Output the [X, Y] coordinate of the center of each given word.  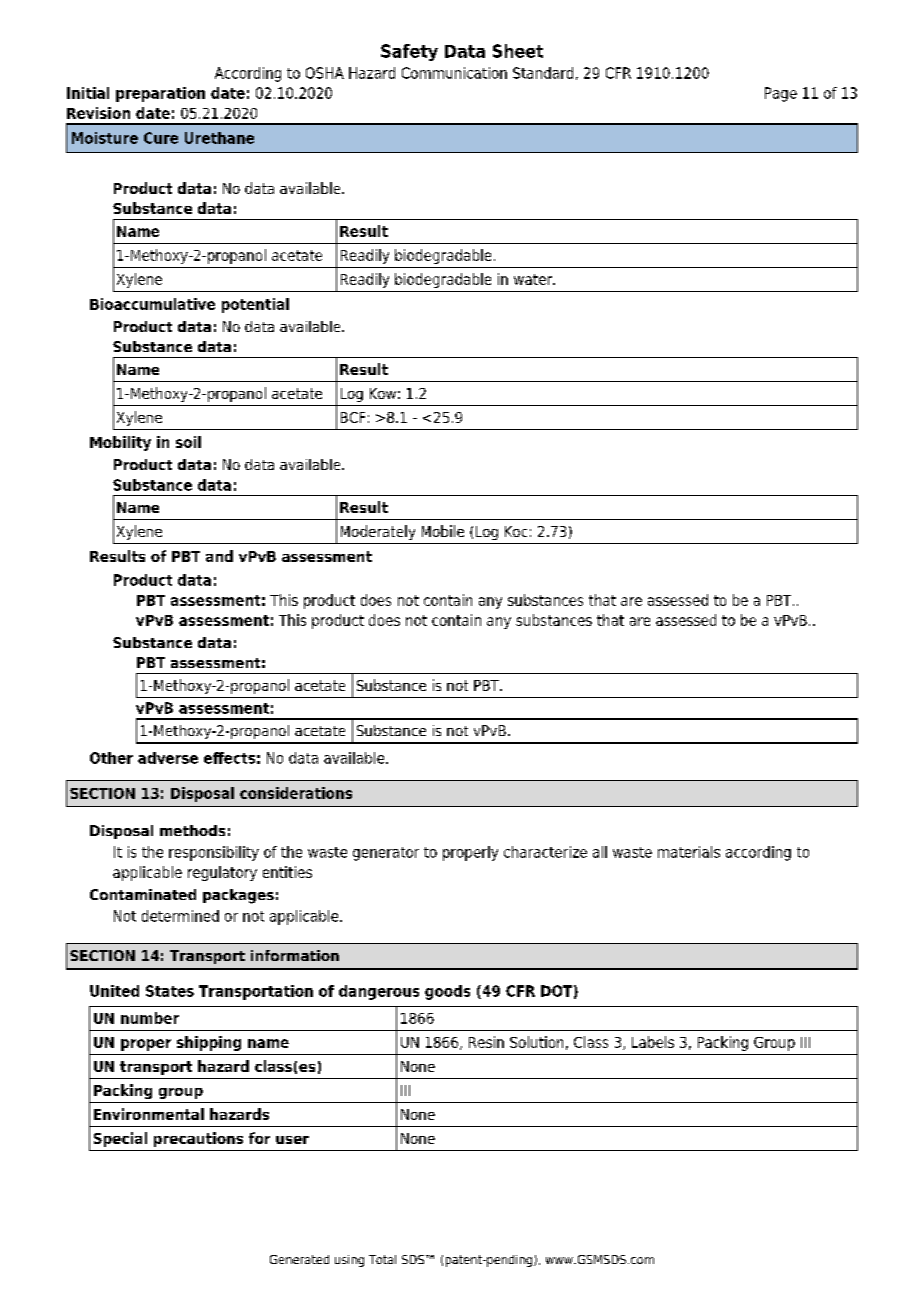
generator [386, 854]
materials [689, 852]
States [170, 991]
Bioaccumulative [152, 304]
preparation [160, 94]
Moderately [378, 532]
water [534, 279]
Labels [653, 1042]
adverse [168, 758]
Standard [543, 73]
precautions [198, 1139]
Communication [454, 73]
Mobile [443, 531]
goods [447, 992]
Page [781, 94]
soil [188, 442]
